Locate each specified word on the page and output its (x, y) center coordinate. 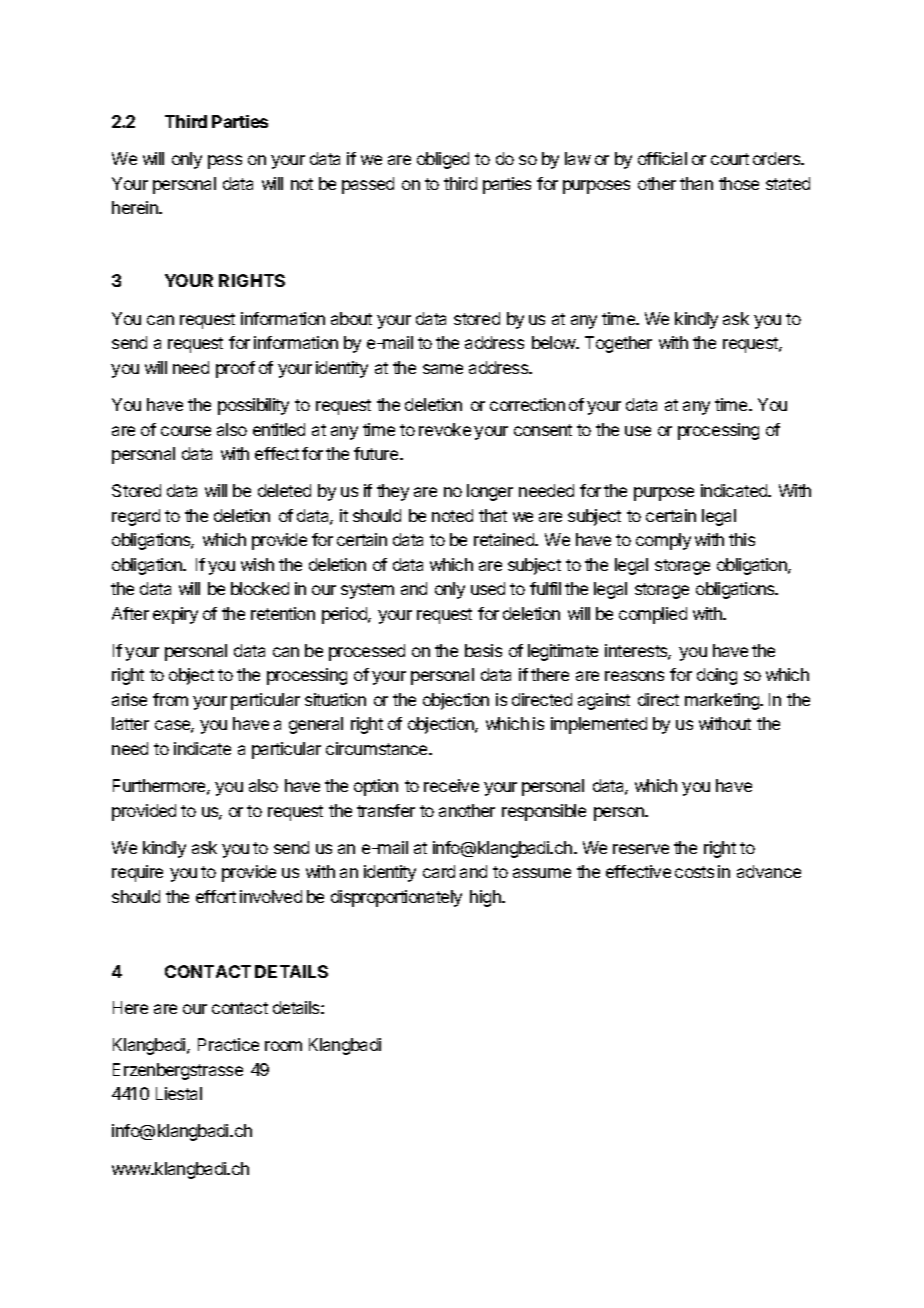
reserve (641, 849)
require (137, 873)
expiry (175, 615)
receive (451, 785)
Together (618, 344)
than (696, 183)
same (443, 369)
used (488, 588)
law (578, 158)
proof (235, 369)
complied (653, 615)
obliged (443, 160)
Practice (228, 1044)
